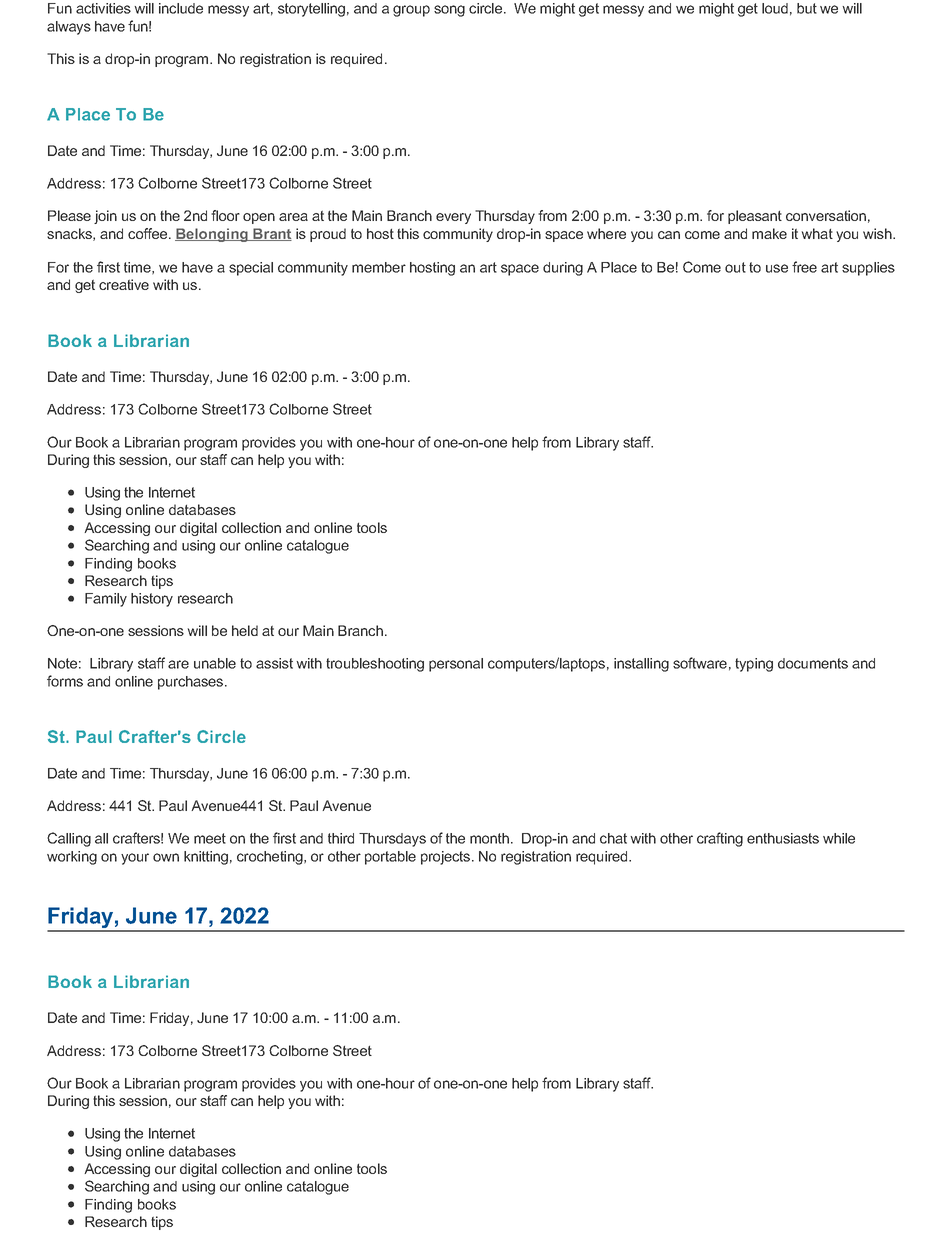 The width and height of the screenshot is (952, 1233). Describe the element at coordinates (489, 838) in the screenshot. I see `month` at that location.
